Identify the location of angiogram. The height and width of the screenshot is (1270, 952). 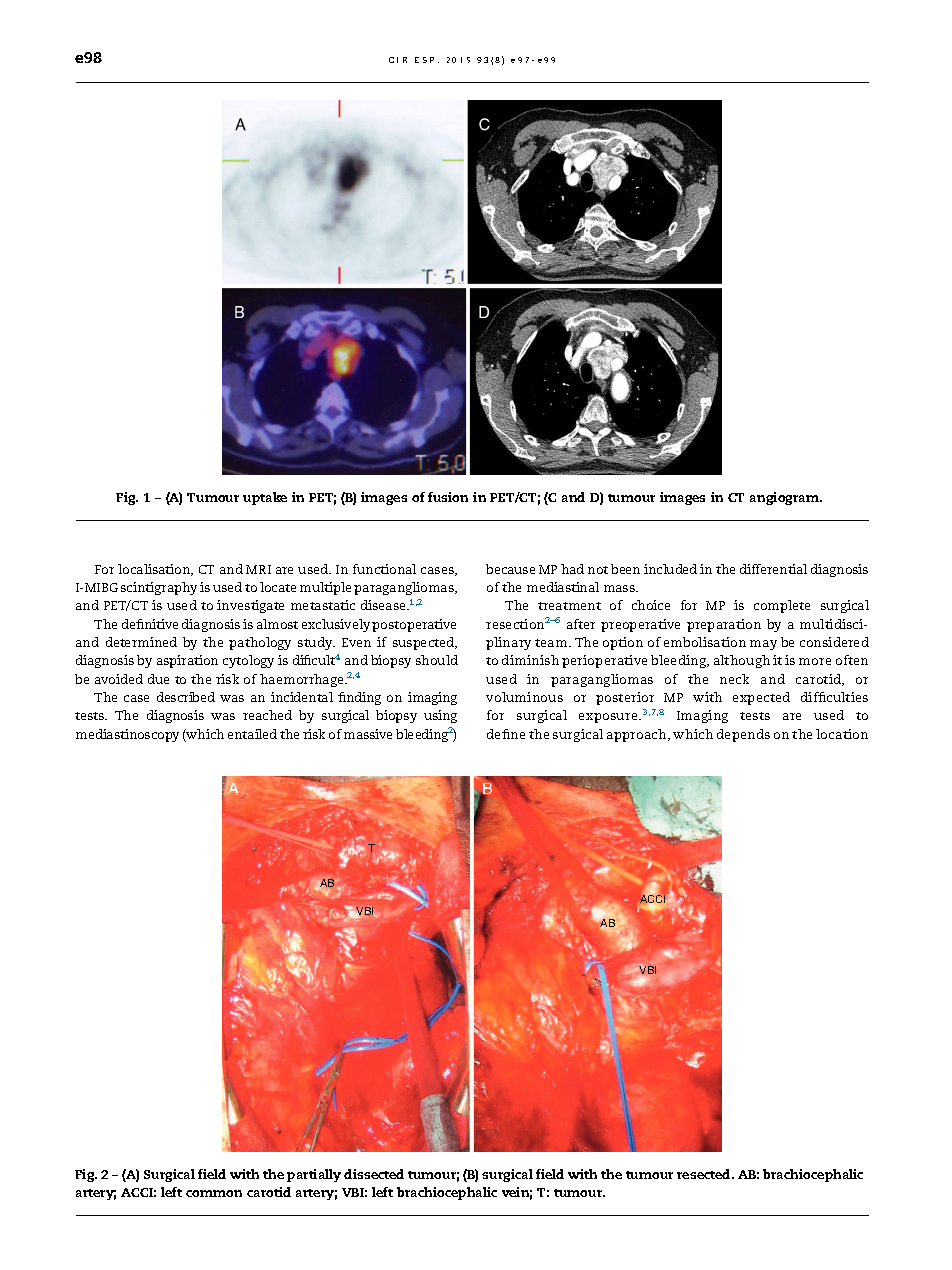
(785, 498).
